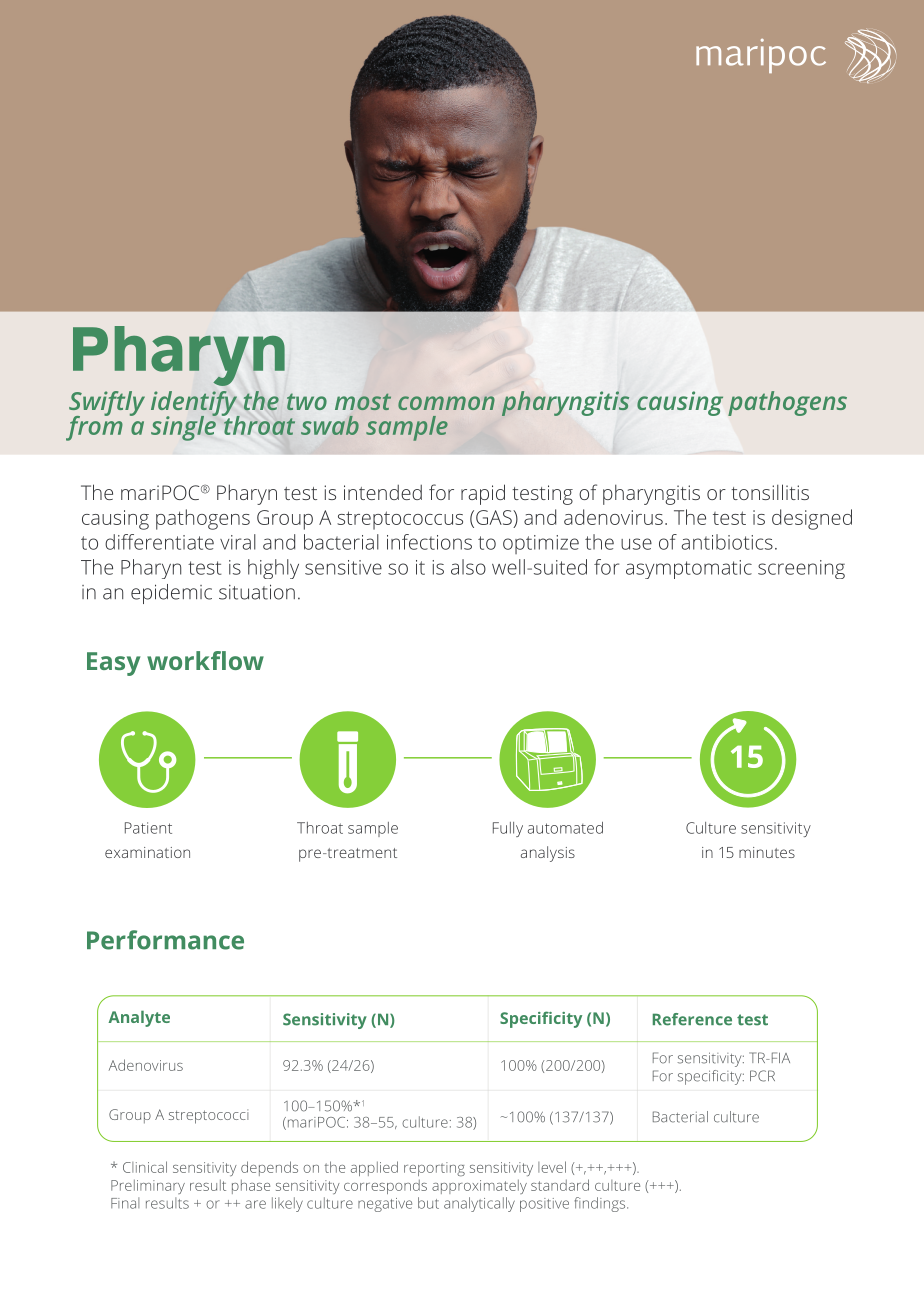 This page has width=924, height=1308. What do you see at coordinates (762, 1076) in the page?
I see `PCR` at bounding box center [762, 1076].
